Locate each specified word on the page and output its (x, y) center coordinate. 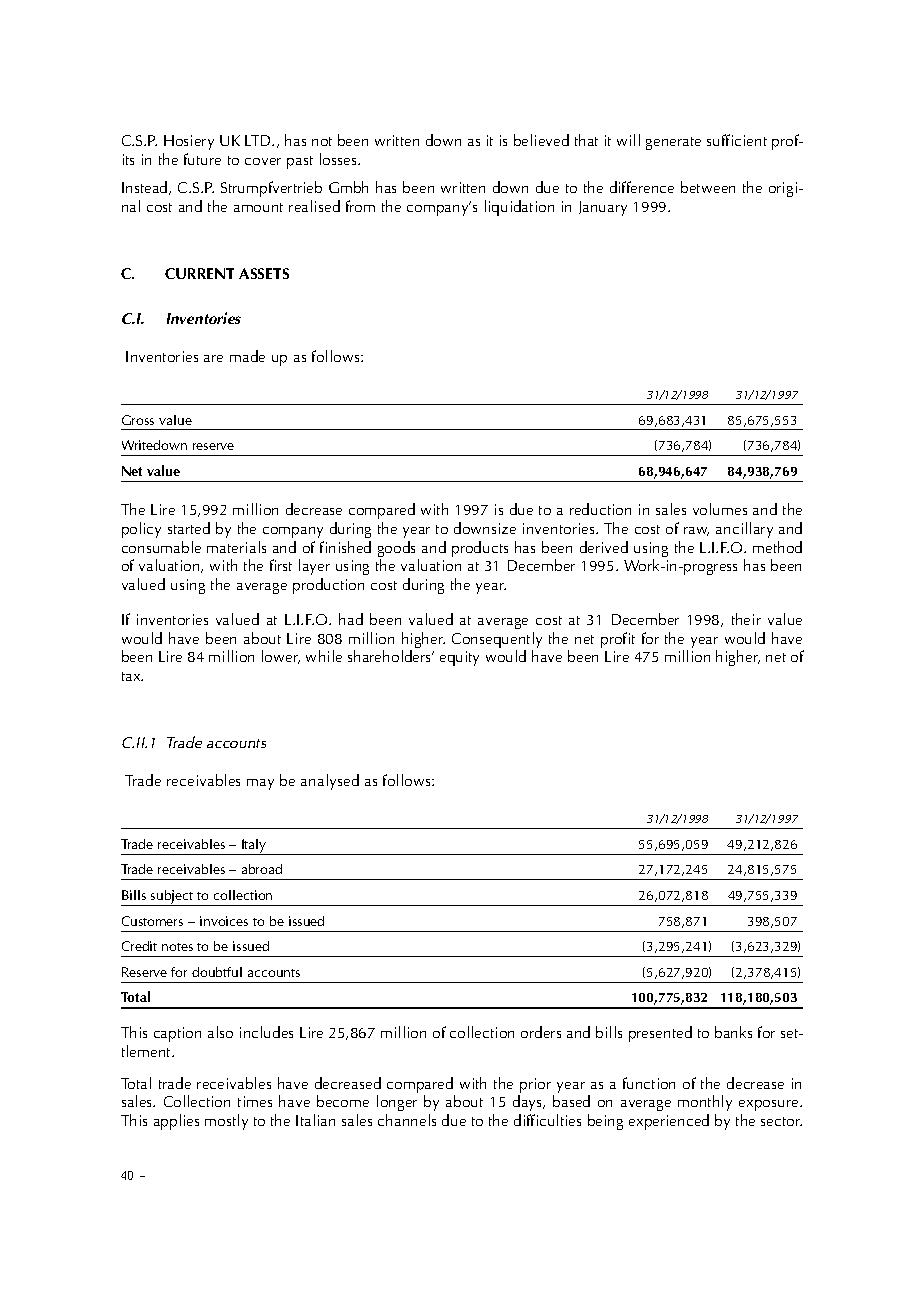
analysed (330, 782)
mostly (226, 1122)
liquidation (519, 208)
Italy (254, 847)
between (708, 187)
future (202, 159)
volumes (720, 509)
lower (281, 657)
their (746, 619)
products (480, 549)
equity (459, 658)
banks (733, 1032)
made (247, 356)
